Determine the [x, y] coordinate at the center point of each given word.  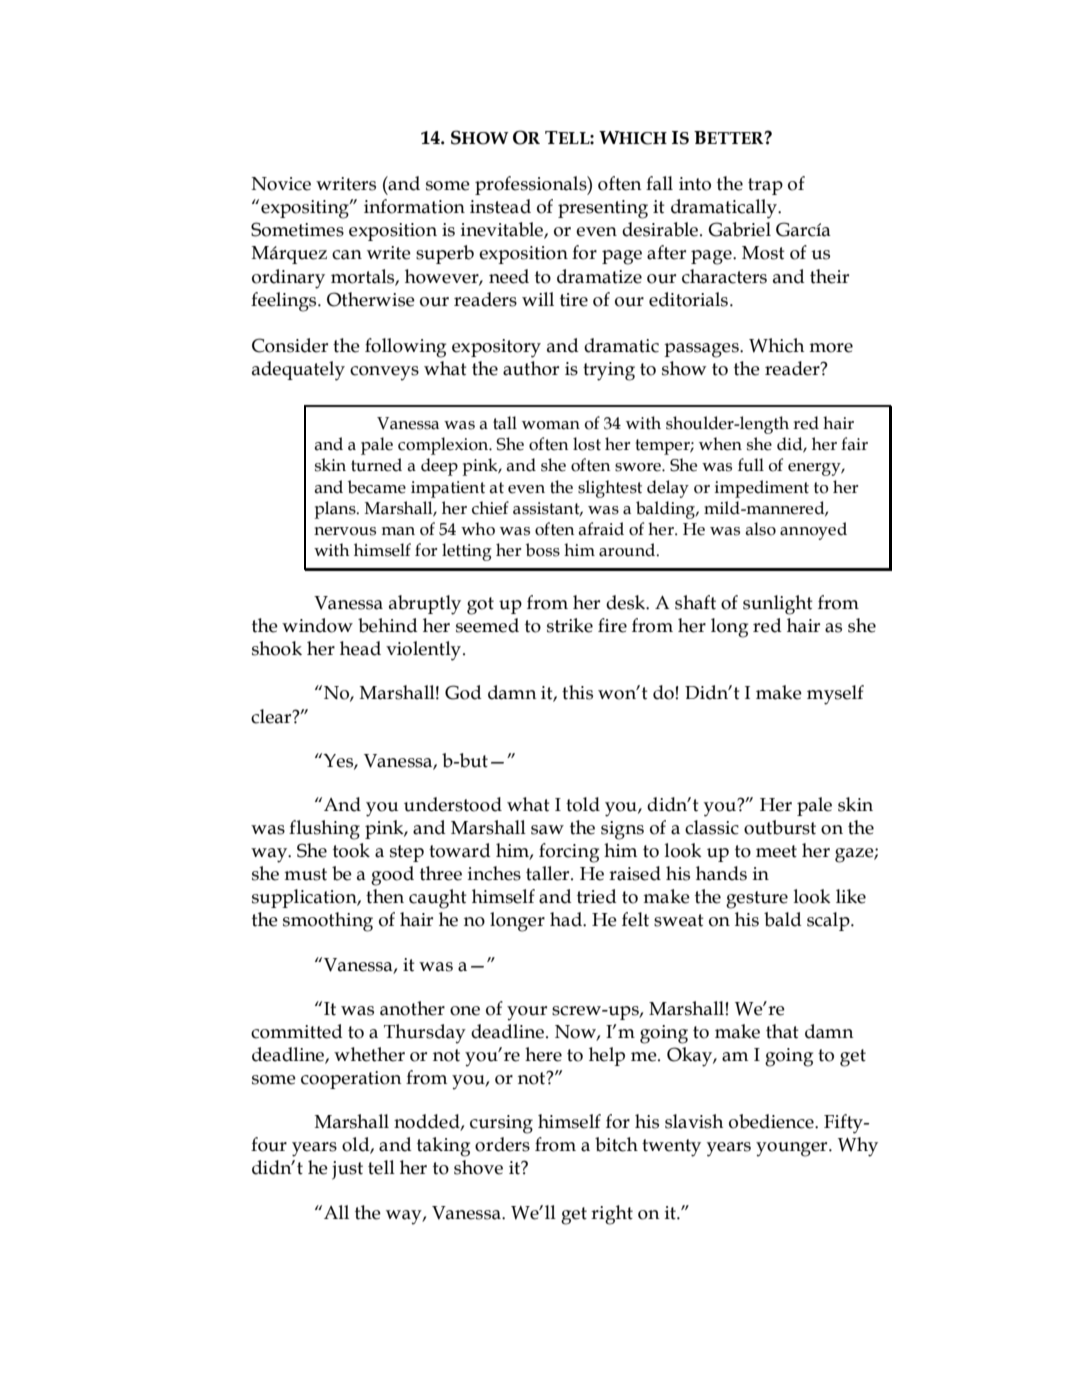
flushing [324, 830]
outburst [780, 827]
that [782, 1031]
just [347, 1170]
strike [570, 625]
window [317, 625]
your [527, 1013]
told [583, 804]
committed [297, 1031]
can [347, 255]
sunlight [778, 605]
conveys [384, 373]
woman [551, 425]
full [751, 465]
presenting [603, 209]
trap [765, 186]
